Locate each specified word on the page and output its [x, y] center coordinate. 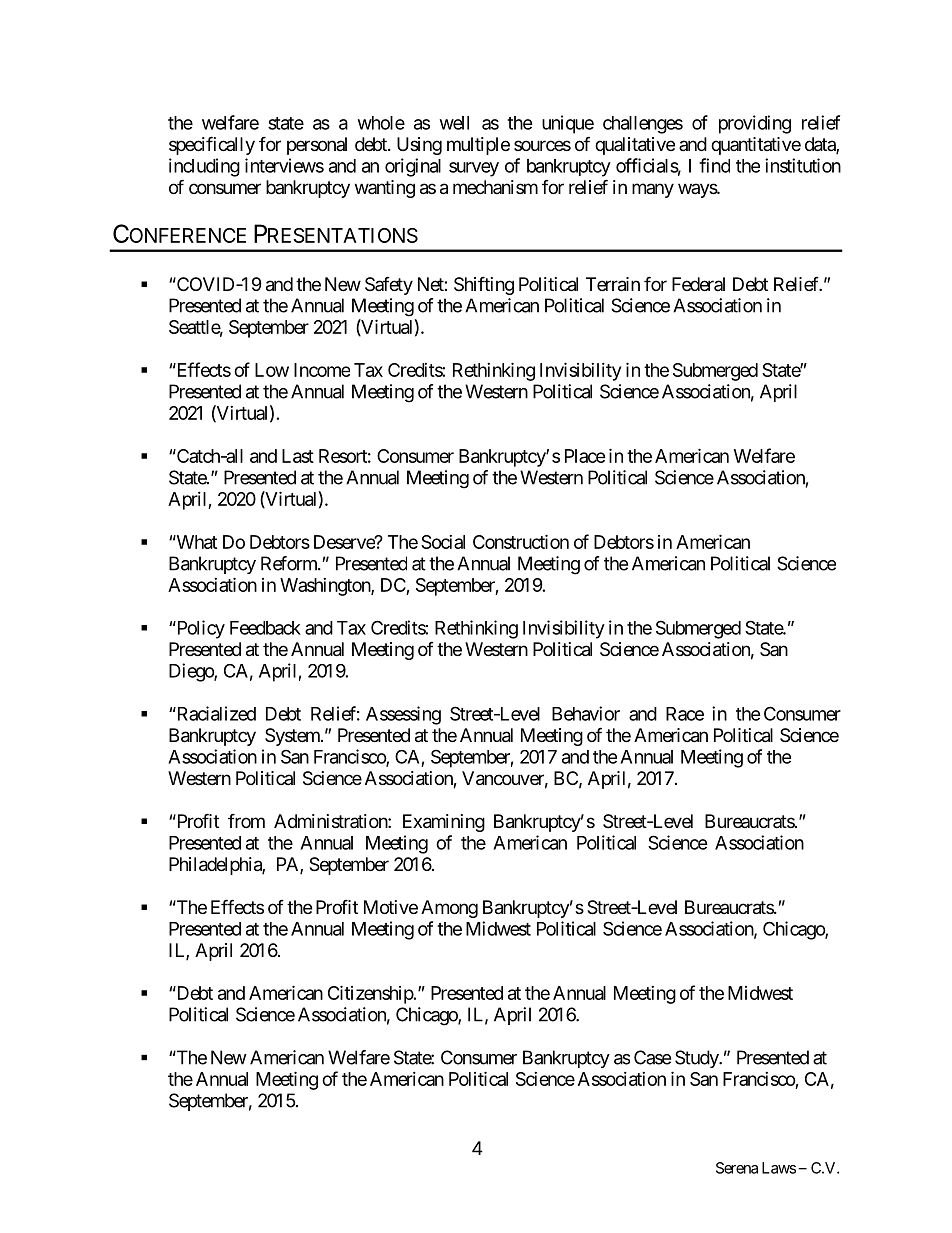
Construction [521, 541]
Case [652, 1057]
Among [449, 909]
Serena [737, 1168]
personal [317, 146]
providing [755, 124]
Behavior [586, 713]
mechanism [495, 187]
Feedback [265, 628]
